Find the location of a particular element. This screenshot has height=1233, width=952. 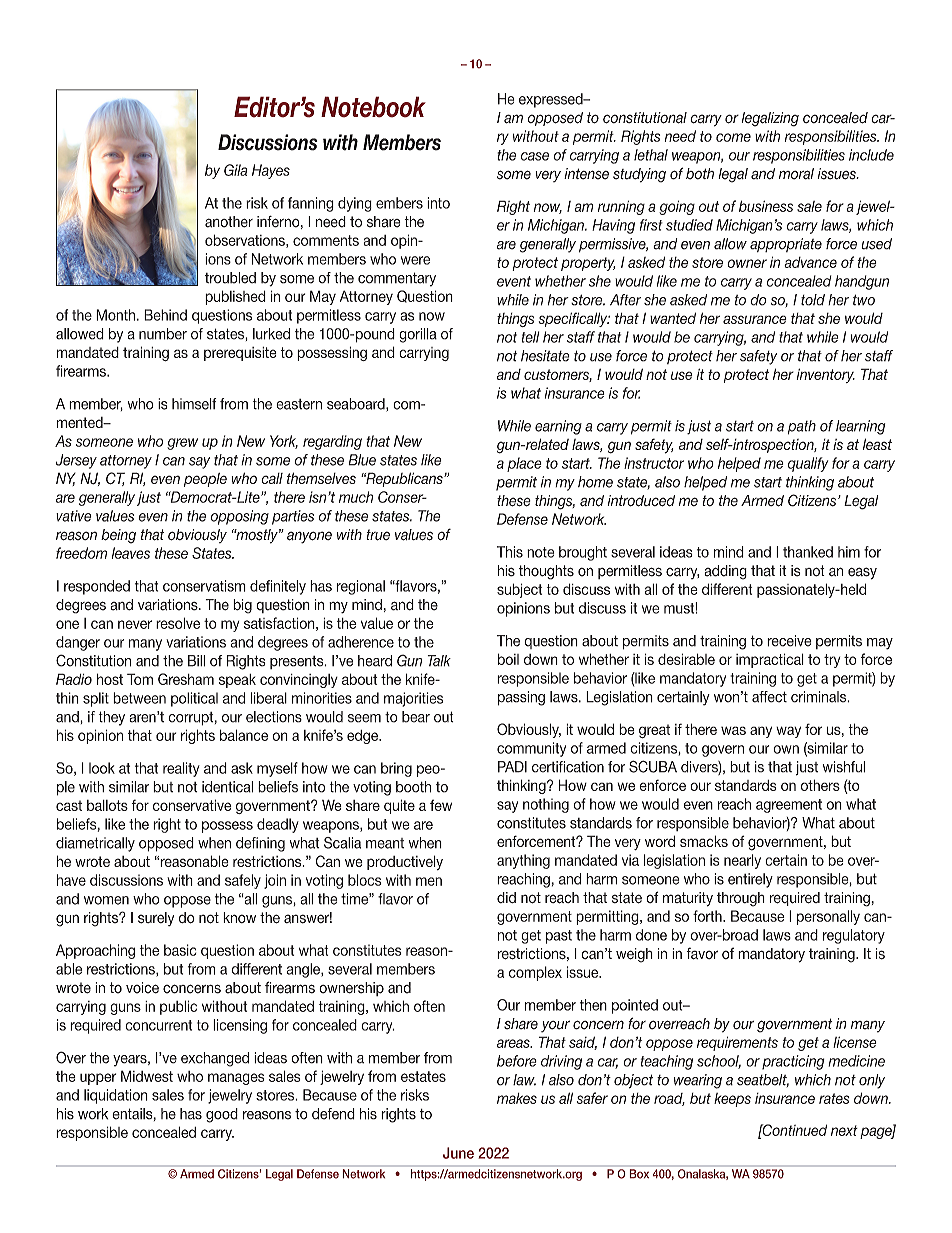

receive is located at coordinates (789, 641).
